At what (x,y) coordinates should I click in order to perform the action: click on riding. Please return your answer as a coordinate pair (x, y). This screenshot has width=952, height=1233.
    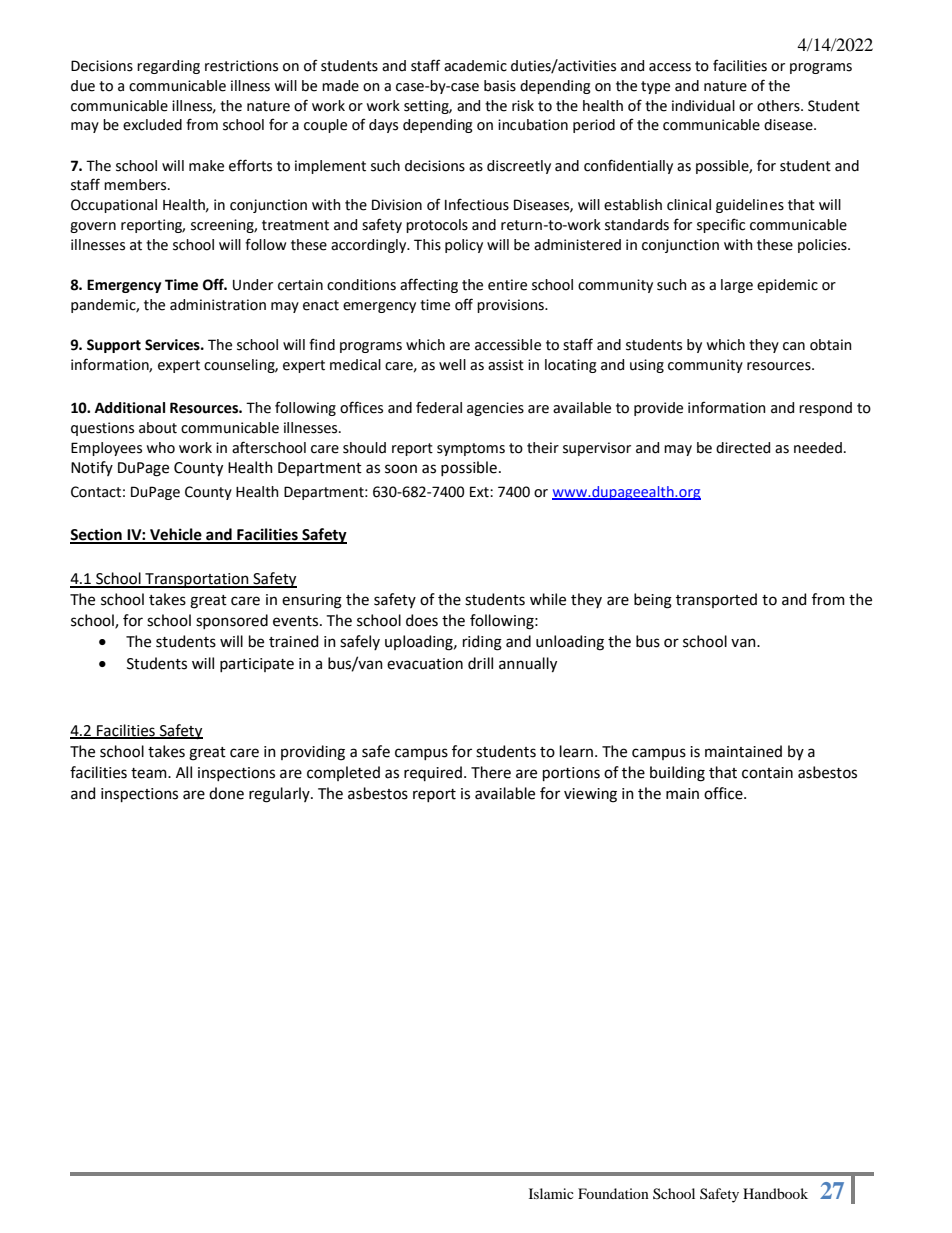
    Looking at the image, I should click on (482, 643).
